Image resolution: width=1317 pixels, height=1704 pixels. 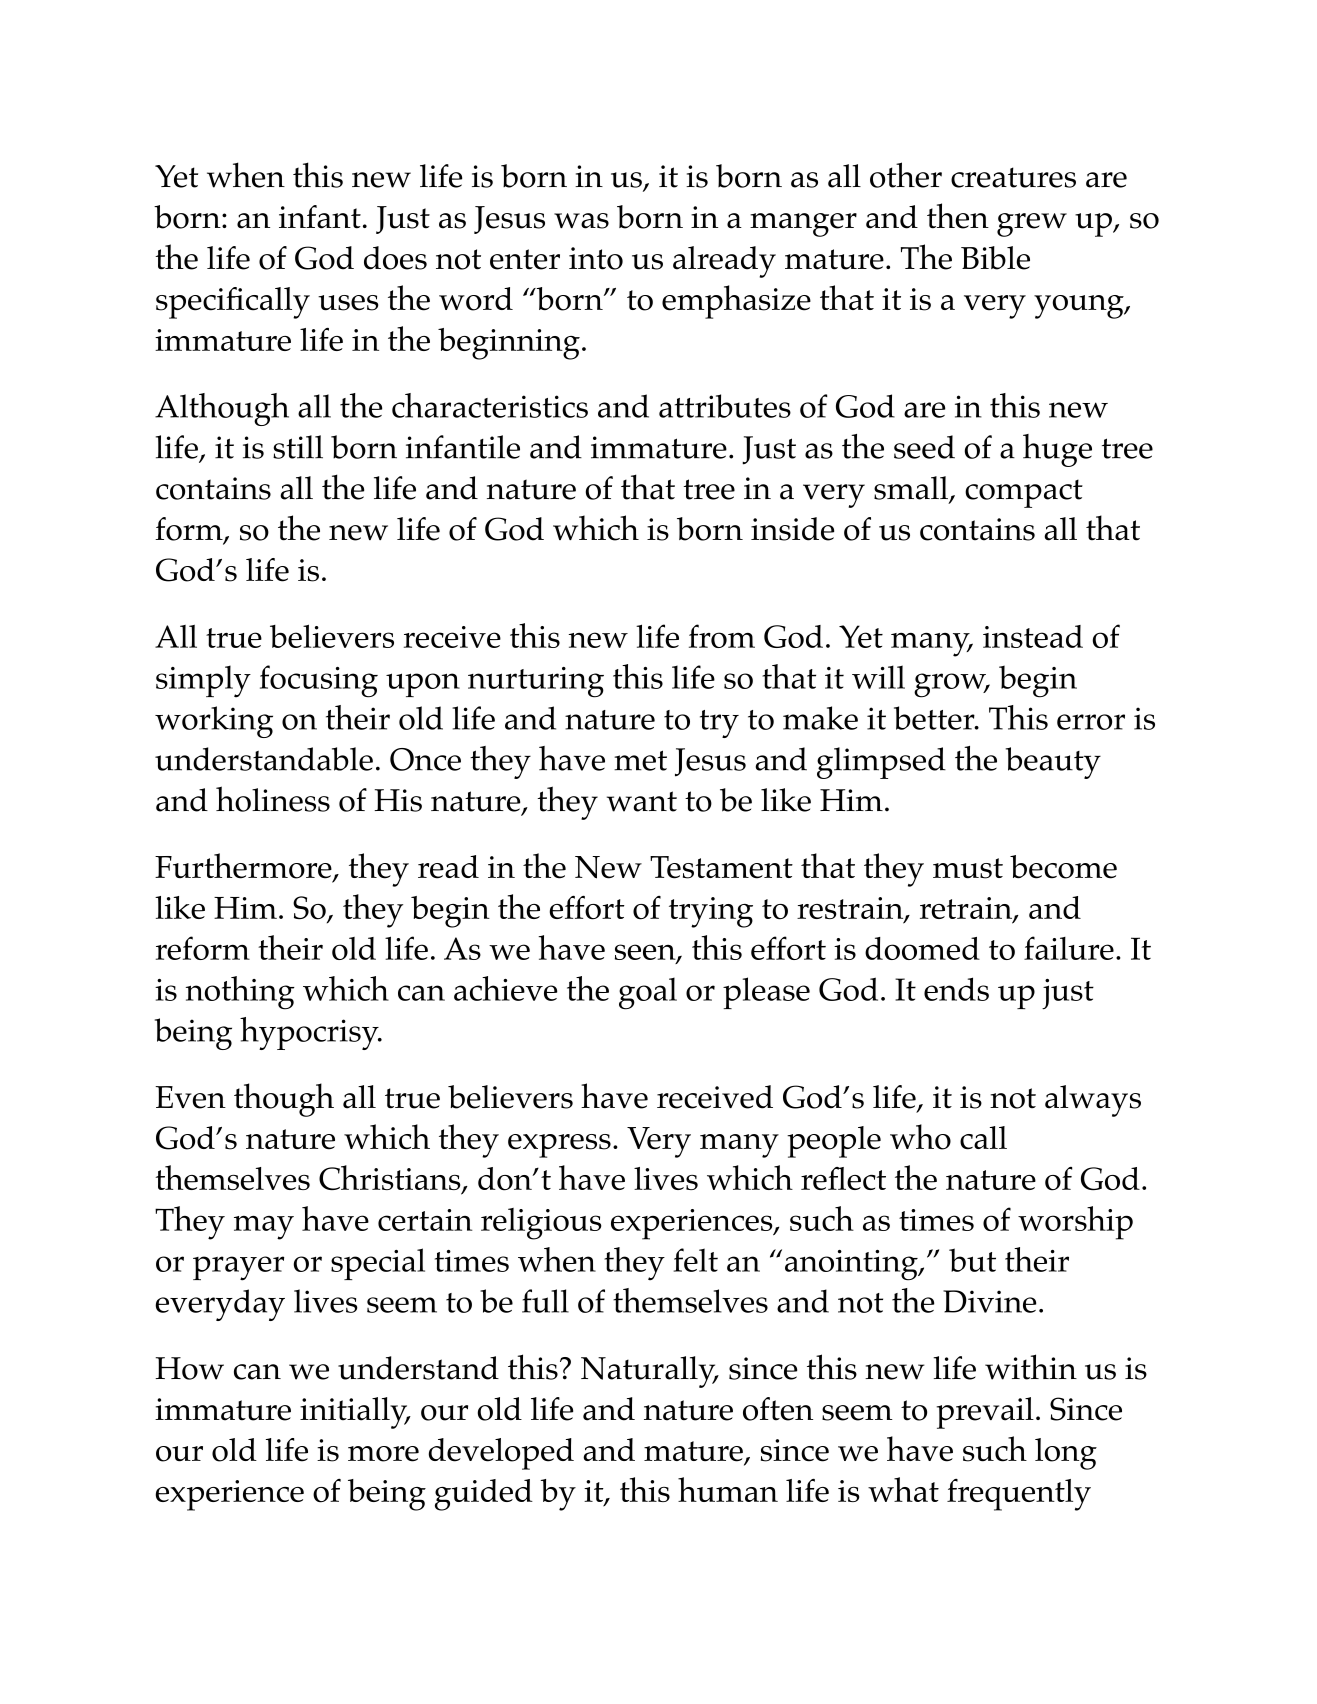 What do you see at coordinates (391, 1179) in the screenshot?
I see `Christians` at bounding box center [391, 1179].
